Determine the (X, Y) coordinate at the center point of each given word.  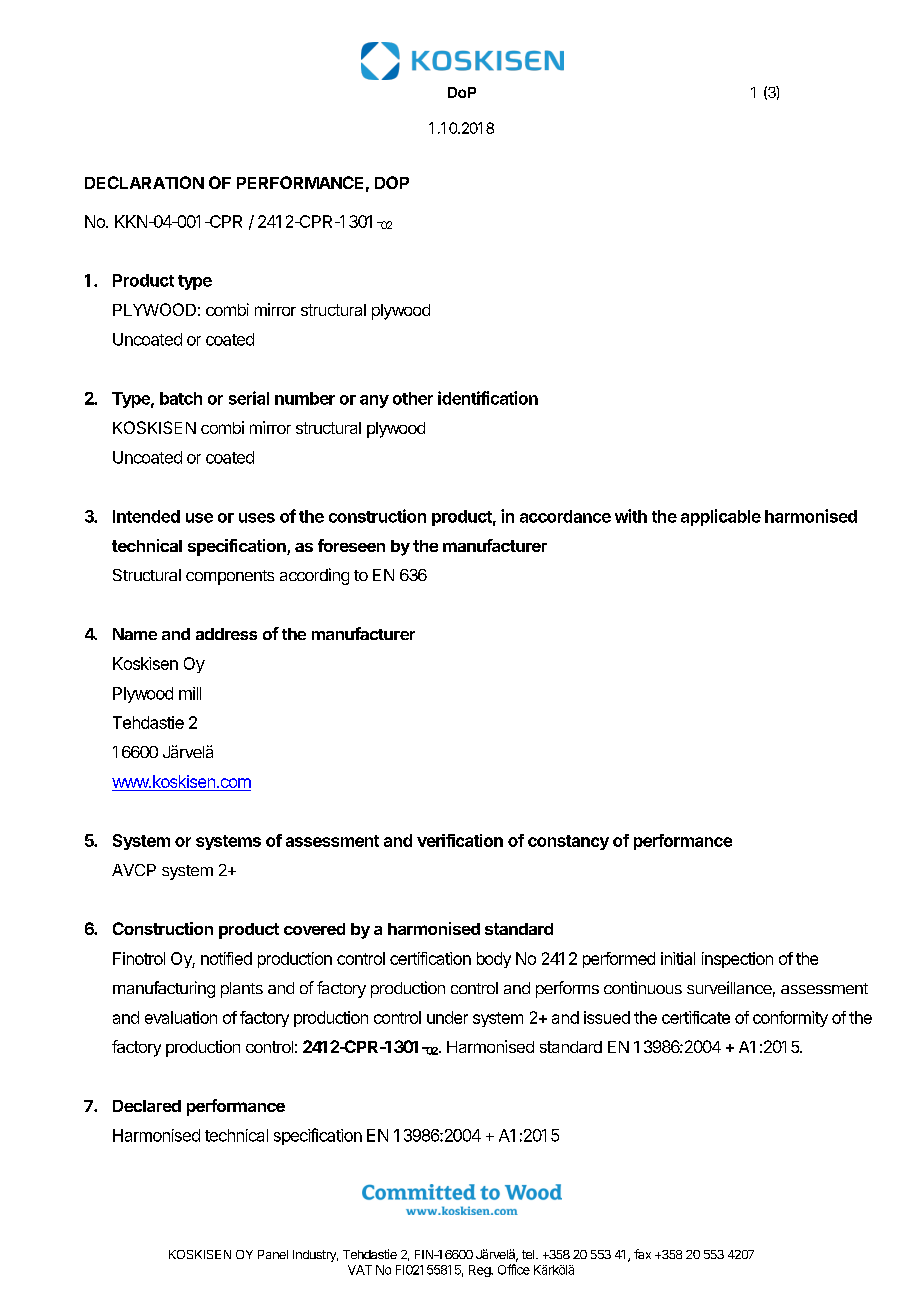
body (494, 960)
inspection (737, 960)
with (631, 516)
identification (488, 398)
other (413, 398)
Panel (273, 1254)
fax (642, 1254)
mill (190, 693)
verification (460, 840)
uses (257, 518)
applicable (721, 517)
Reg (480, 1271)
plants (242, 990)
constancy (568, 842)
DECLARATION (144, 182)
